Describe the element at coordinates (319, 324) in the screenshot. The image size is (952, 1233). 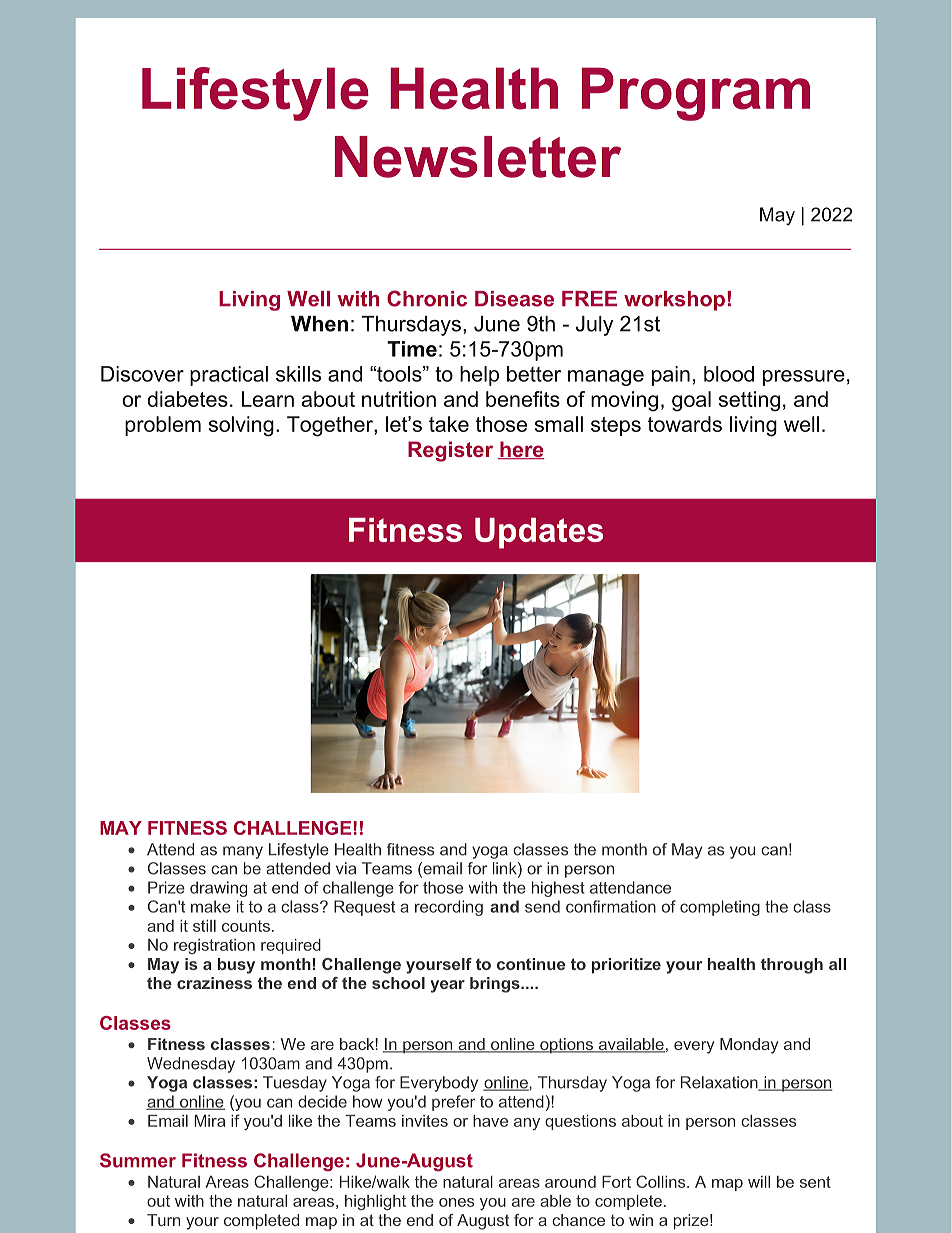
I see `When` at that location.
